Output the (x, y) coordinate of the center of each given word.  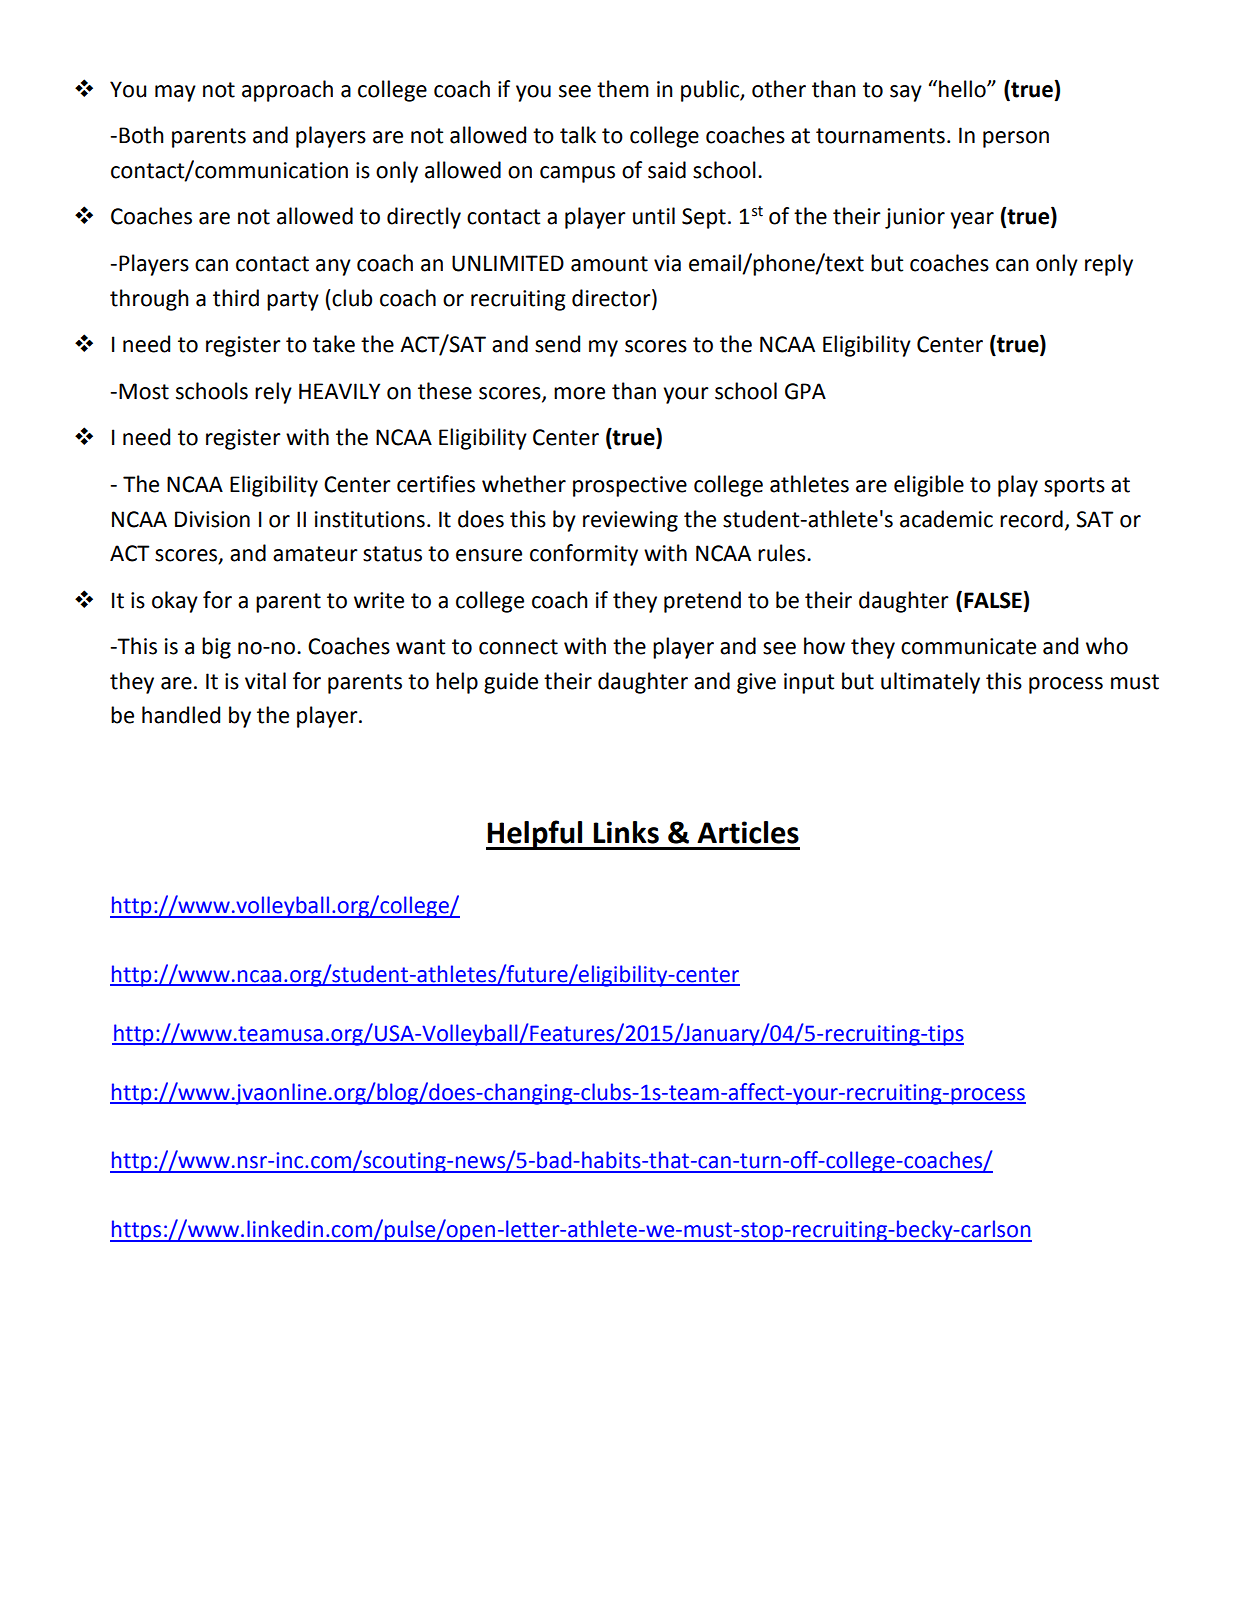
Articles (748, 832)
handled (181, 715)
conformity (584, 555)
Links (626, 832)
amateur (315, 554)
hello (963, 89)
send (557, 344)
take (334, 344)
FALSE (993, 600)
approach (287, 91)
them (623, 89)
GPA (805, 391)
